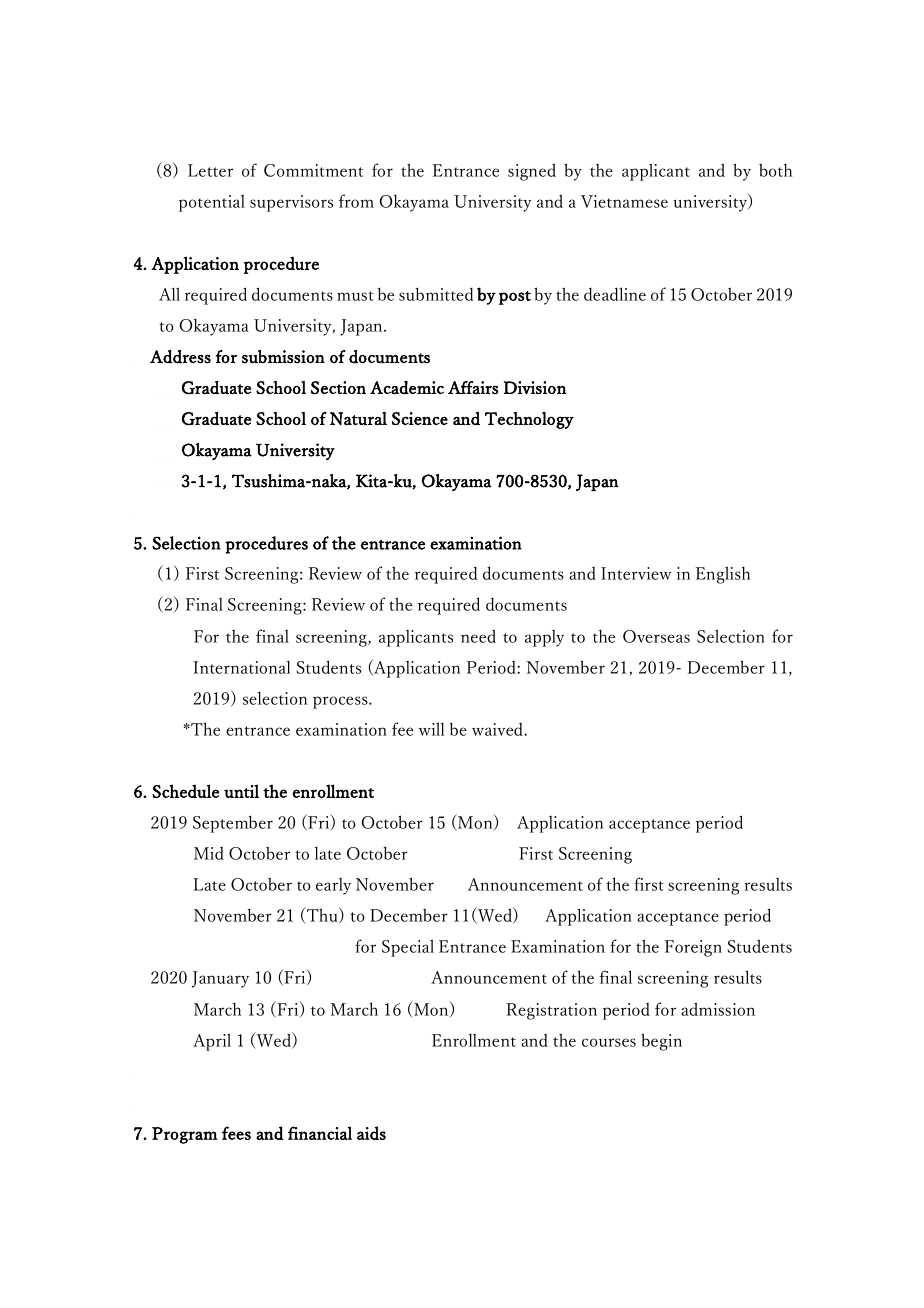  What do you see at coordinates (498, 729) in the screenshot?
I see `waived` at bounding box center [498, 729].
